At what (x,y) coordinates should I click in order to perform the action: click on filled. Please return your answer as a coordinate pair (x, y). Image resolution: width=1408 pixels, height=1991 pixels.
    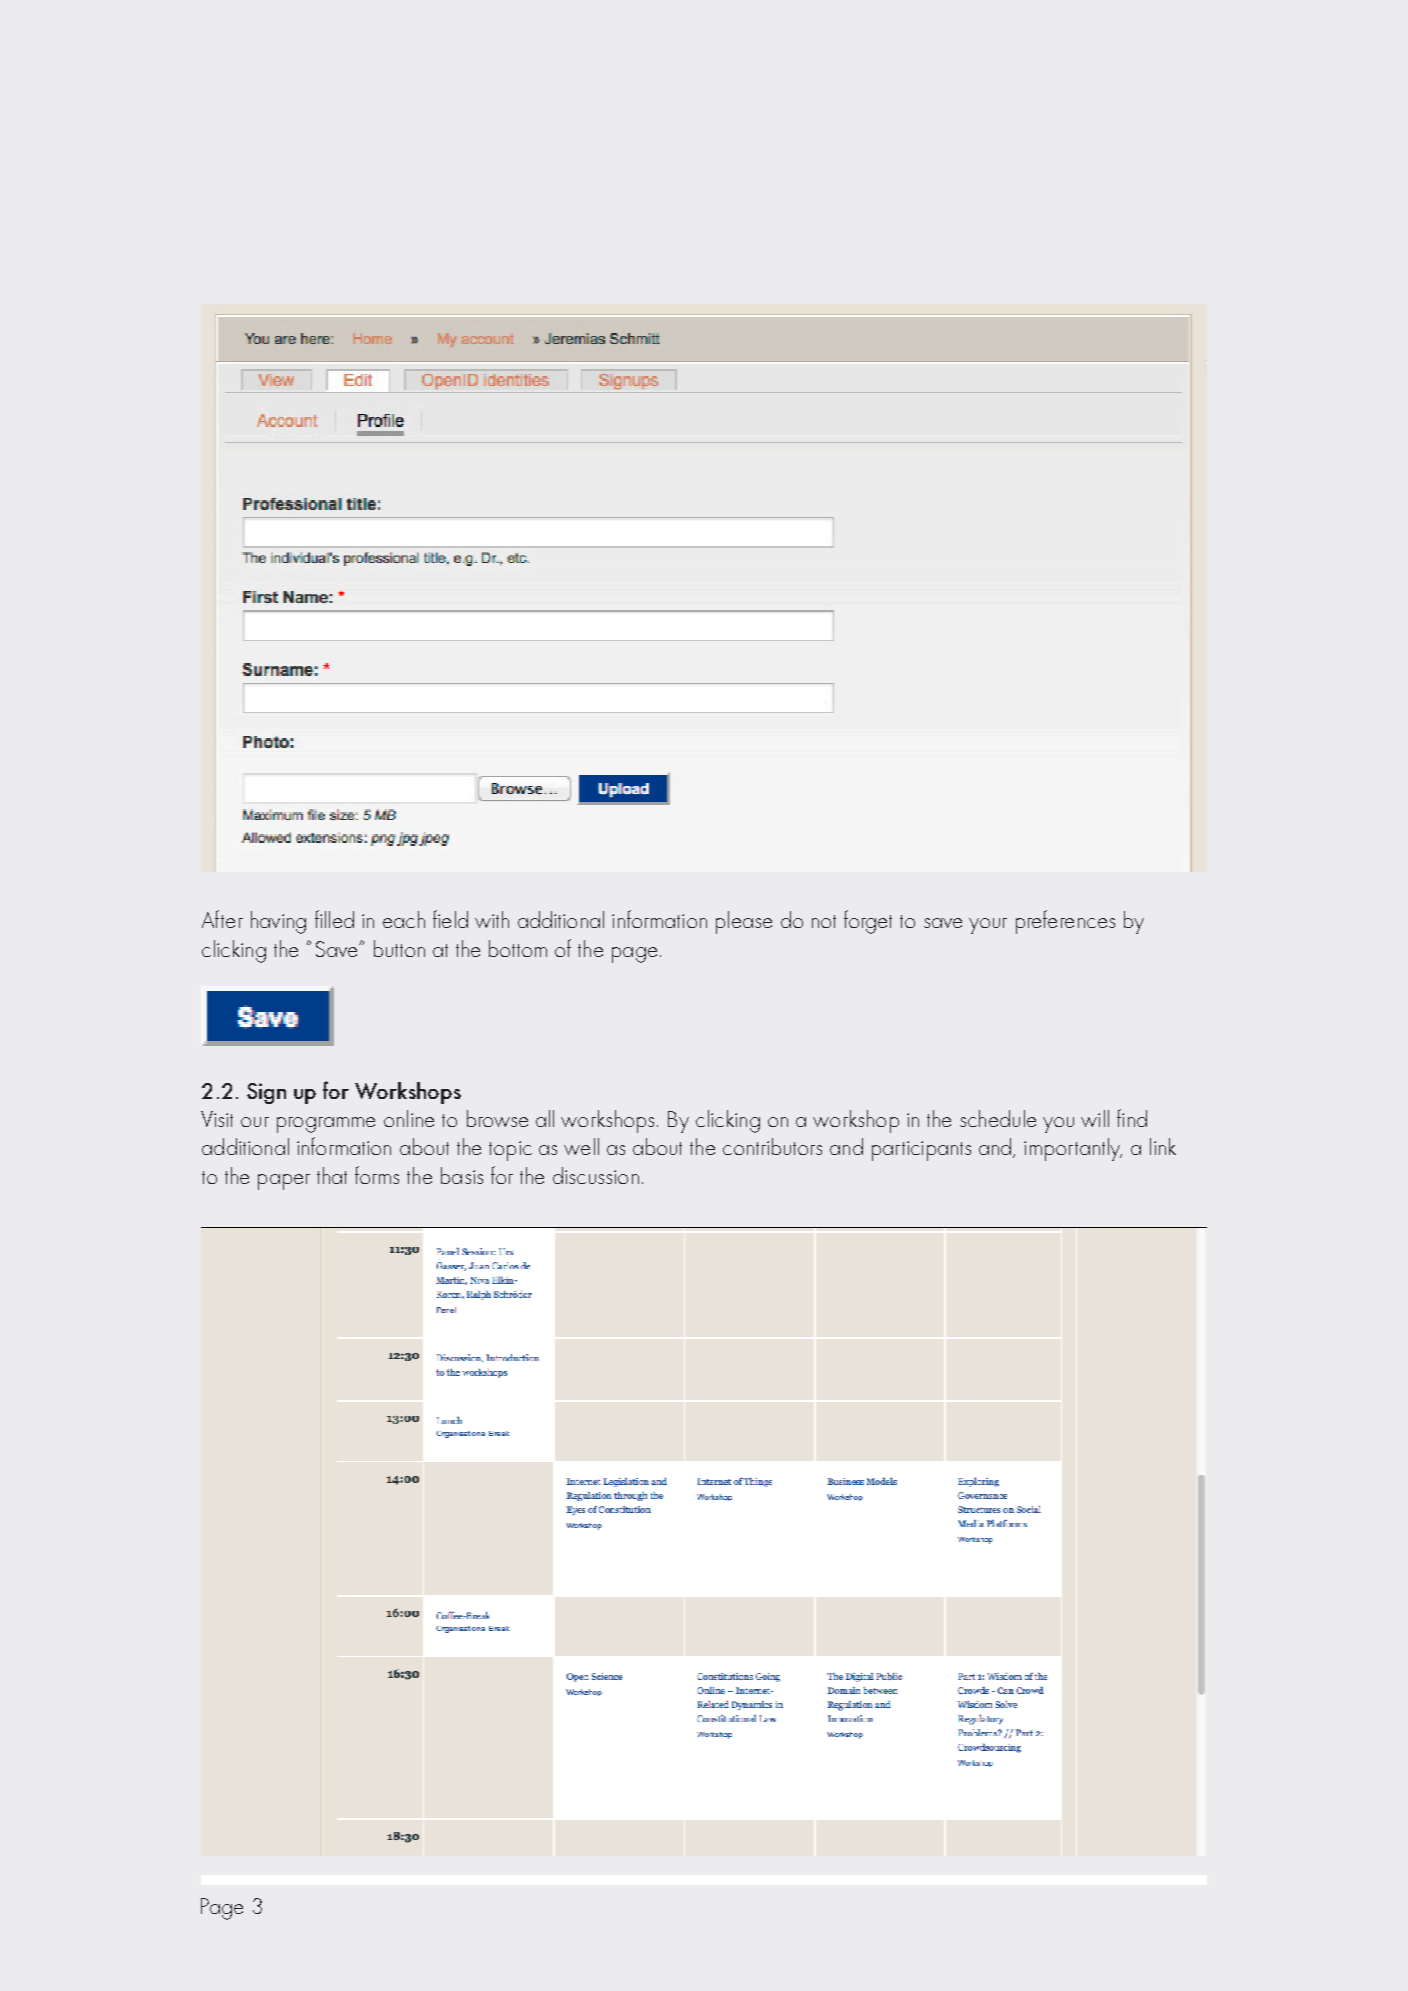
    Looking at the image, I should click on (334, 919).
